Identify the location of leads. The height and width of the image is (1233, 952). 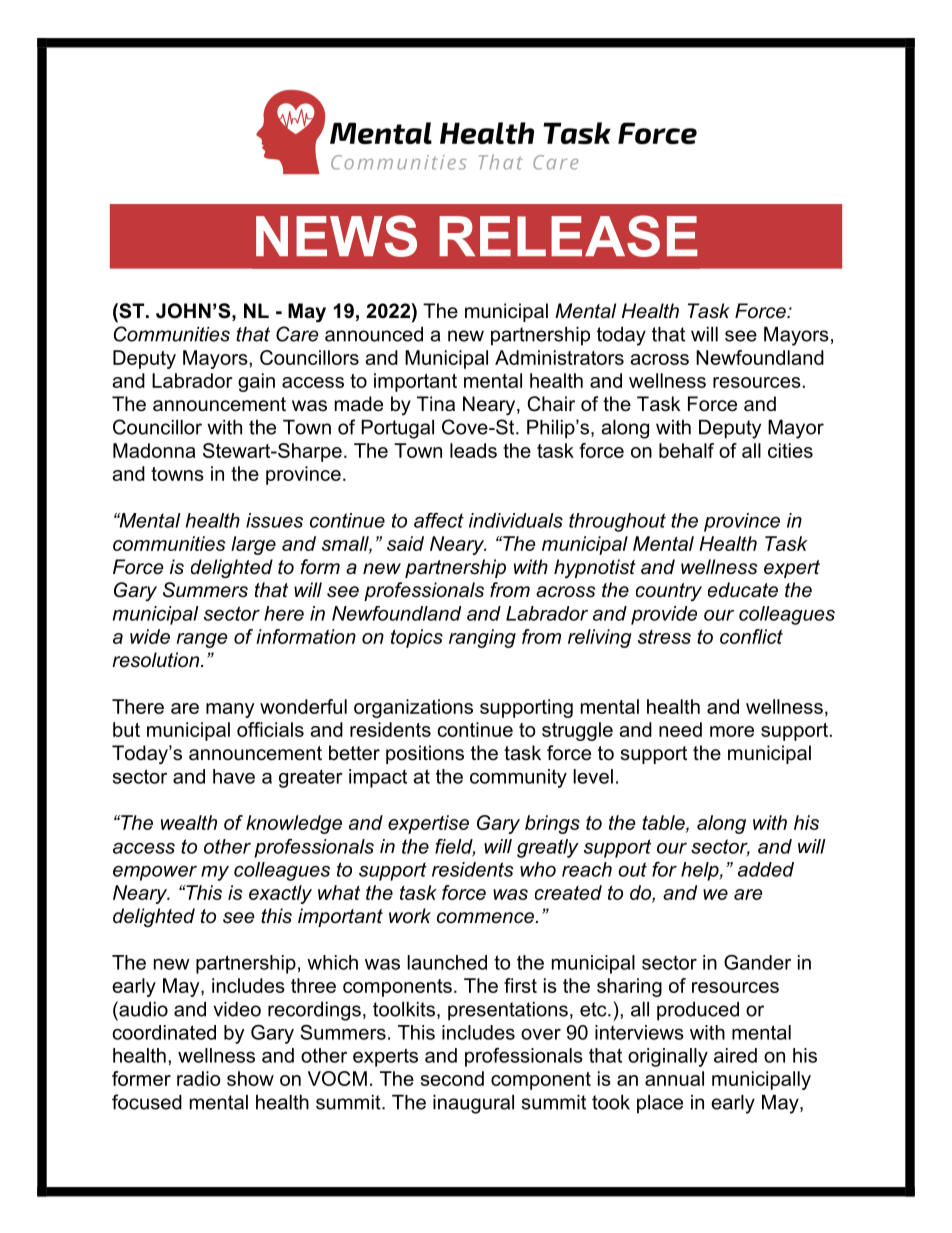
(473, 450).
